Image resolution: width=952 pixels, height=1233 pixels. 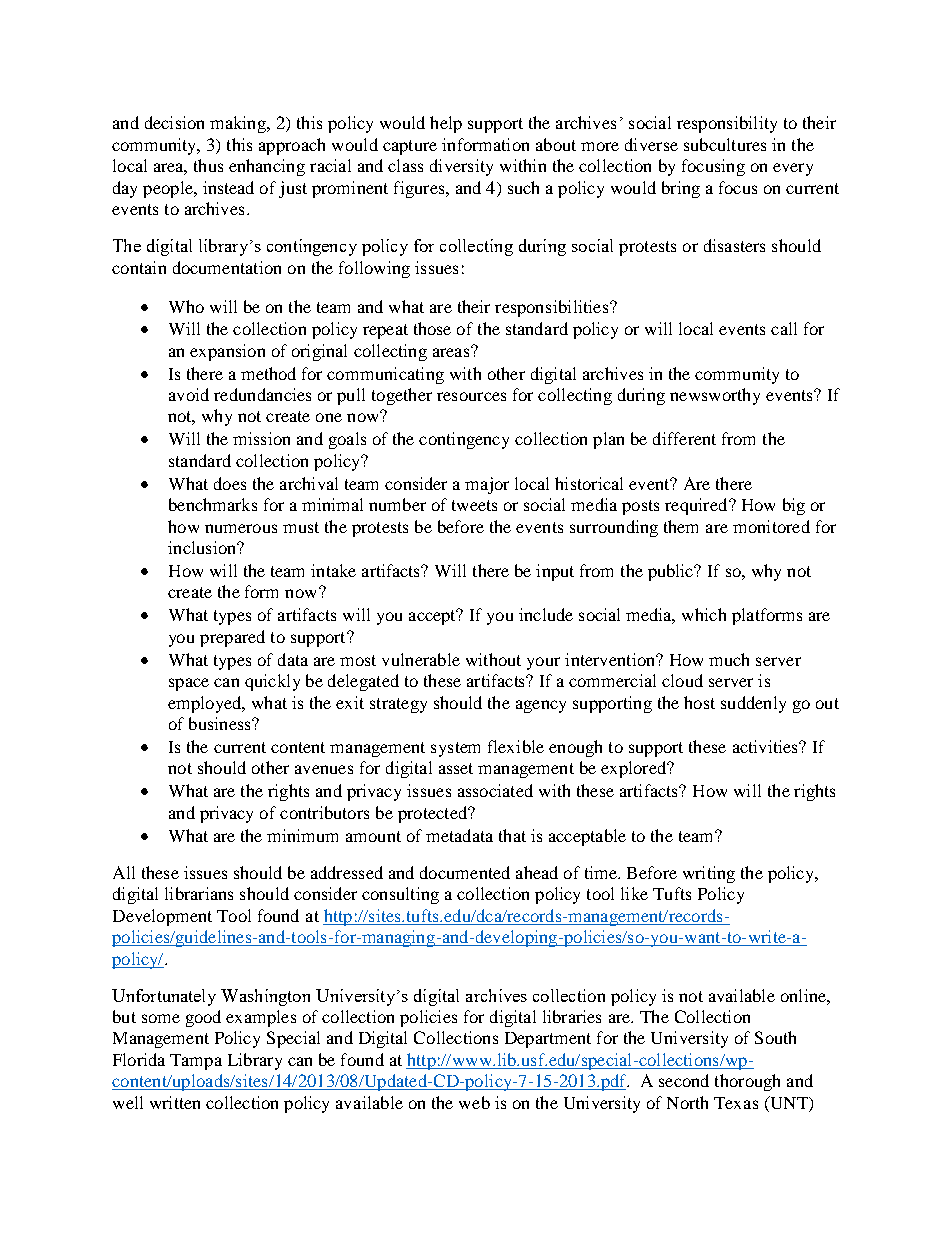 What do you see at coordinates (487, 485) in the document?
I see `major` at bounding box center [487, 485].
